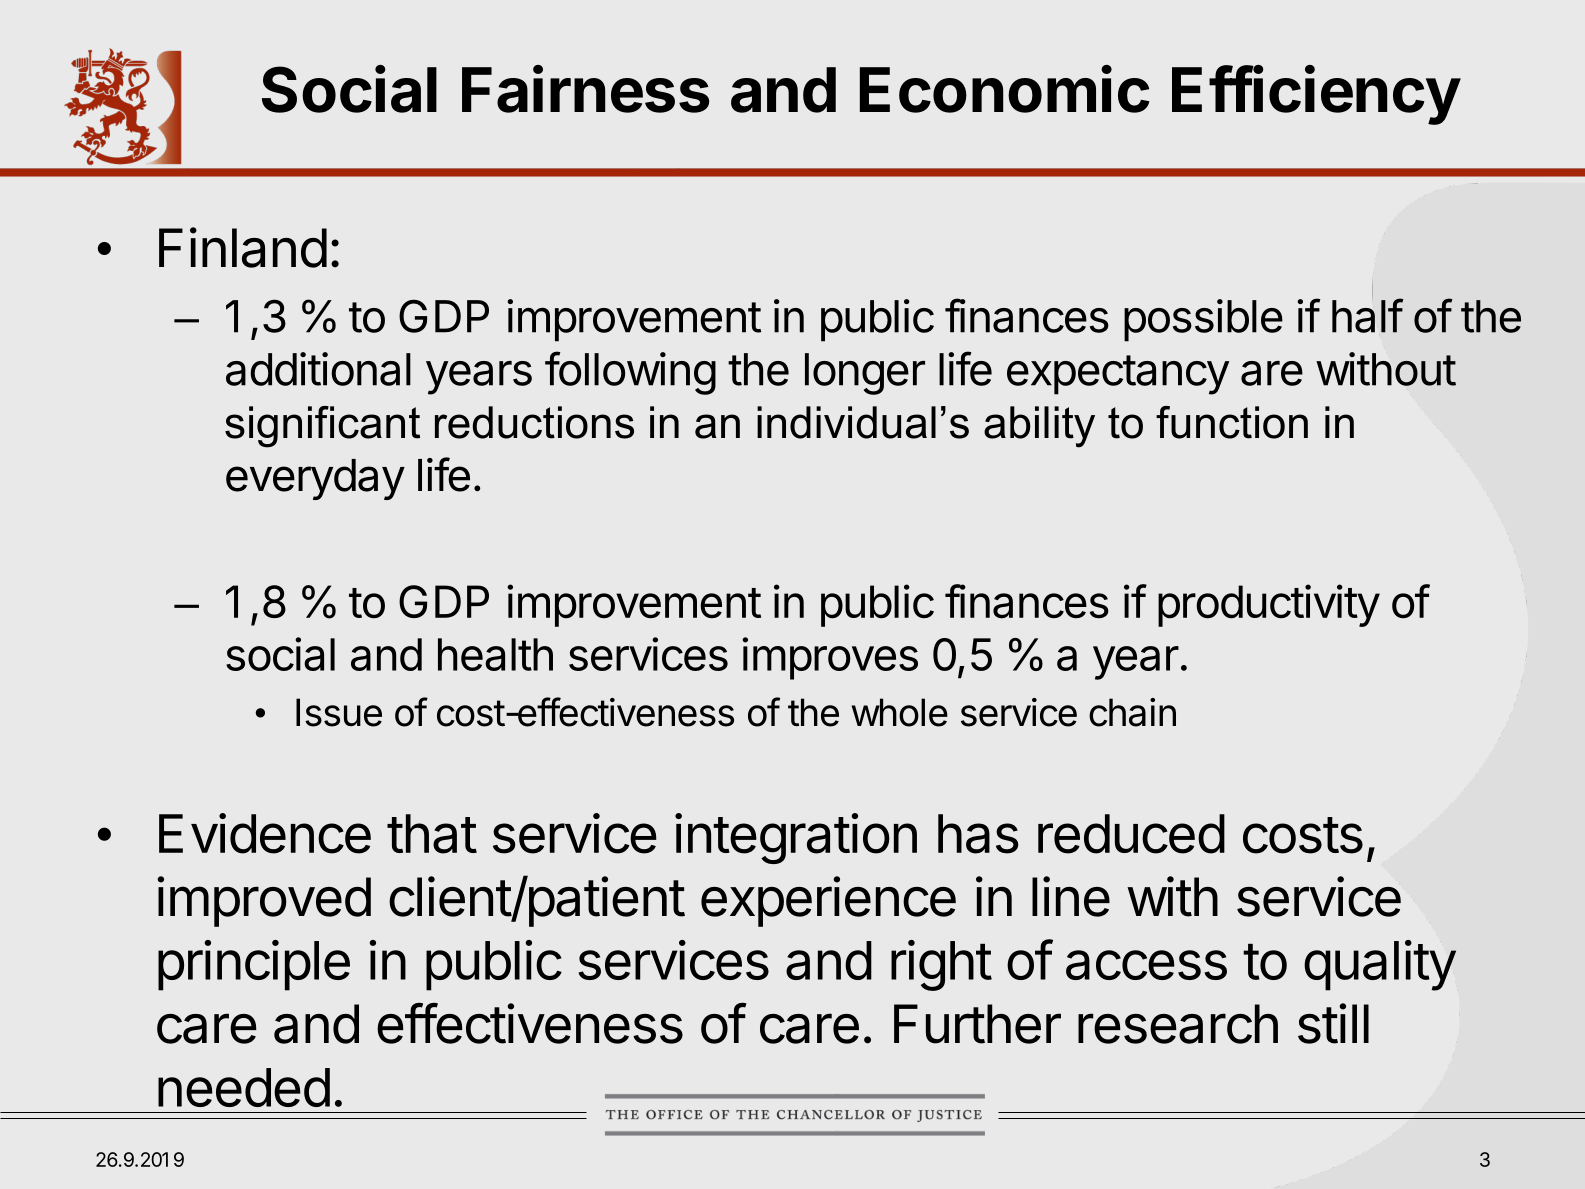 This screenshot has height=1189, width=1585. Describe the element at coordinates (1178, 1024) in the screenshot. I see `research` at that location.
